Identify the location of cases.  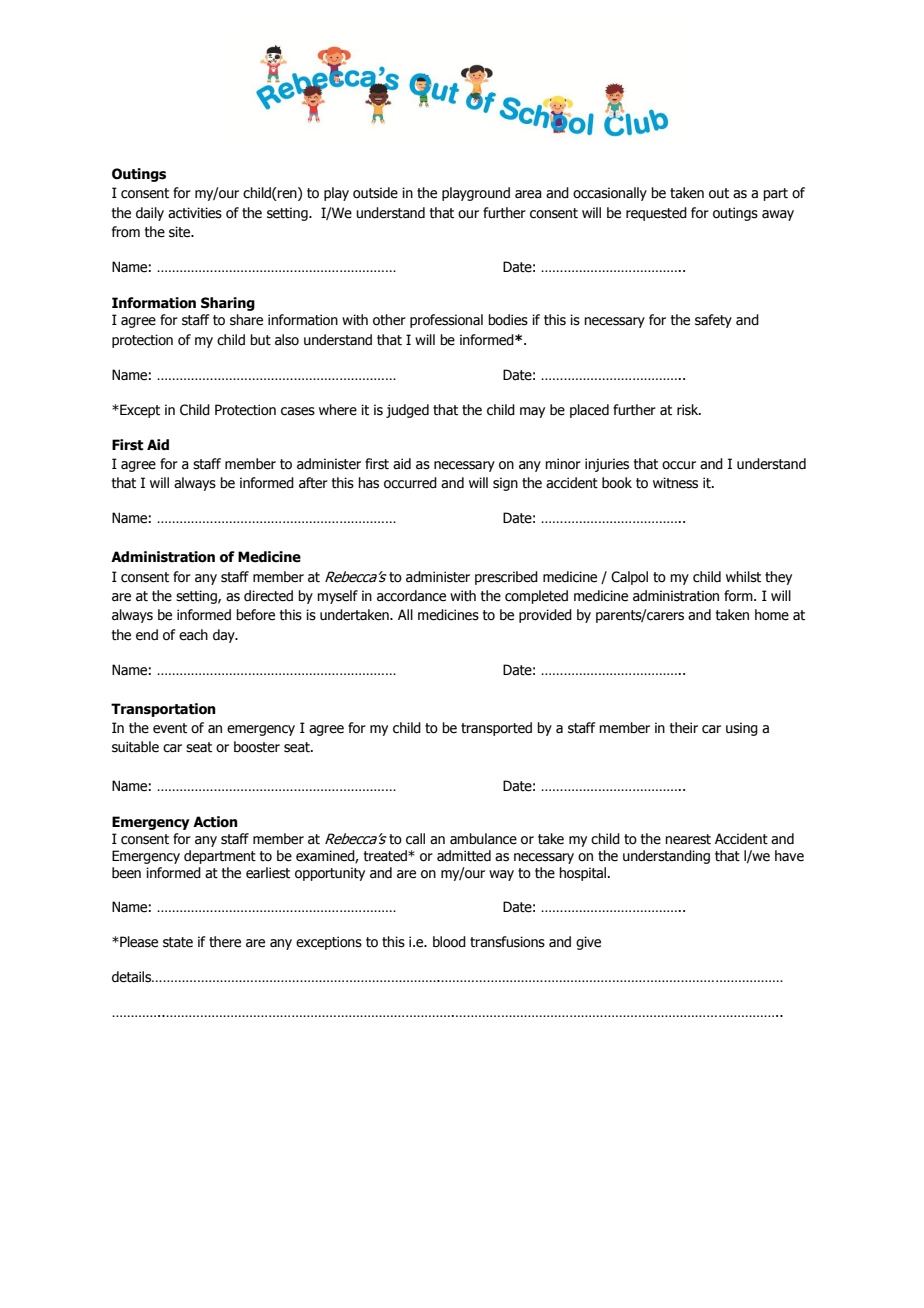
(298, 411).
